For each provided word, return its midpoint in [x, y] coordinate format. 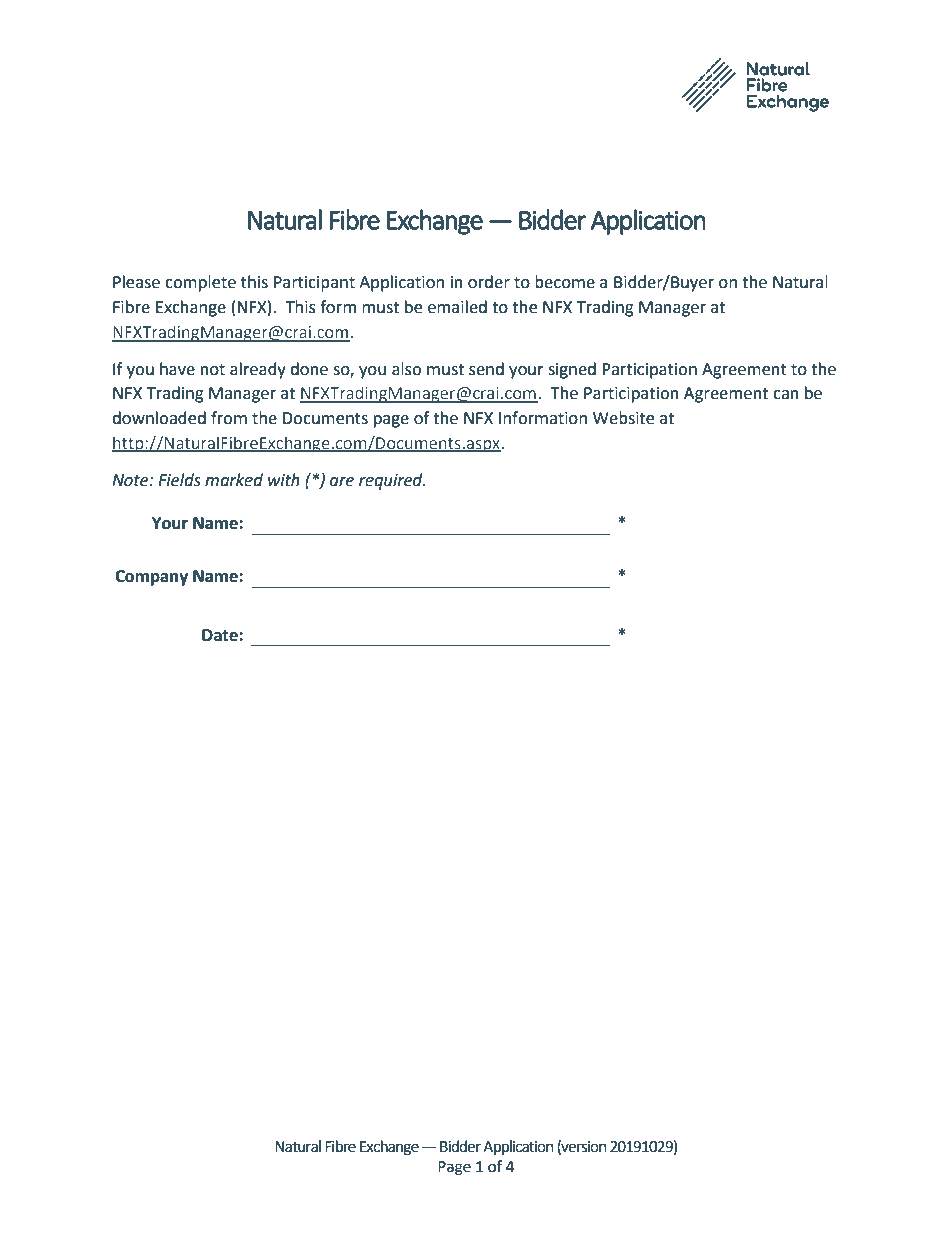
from [229, 418]
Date [221, 635]
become [565, 282]
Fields [179, 480]
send [486, 369]
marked [234, 480]
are [342, 482]
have [177, 369]
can [786, 395]
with [284, 480]
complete [200, 283]
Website [623, 418]
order [489, 282]
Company [151, 578]
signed [572, 370]
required [392, 481]
